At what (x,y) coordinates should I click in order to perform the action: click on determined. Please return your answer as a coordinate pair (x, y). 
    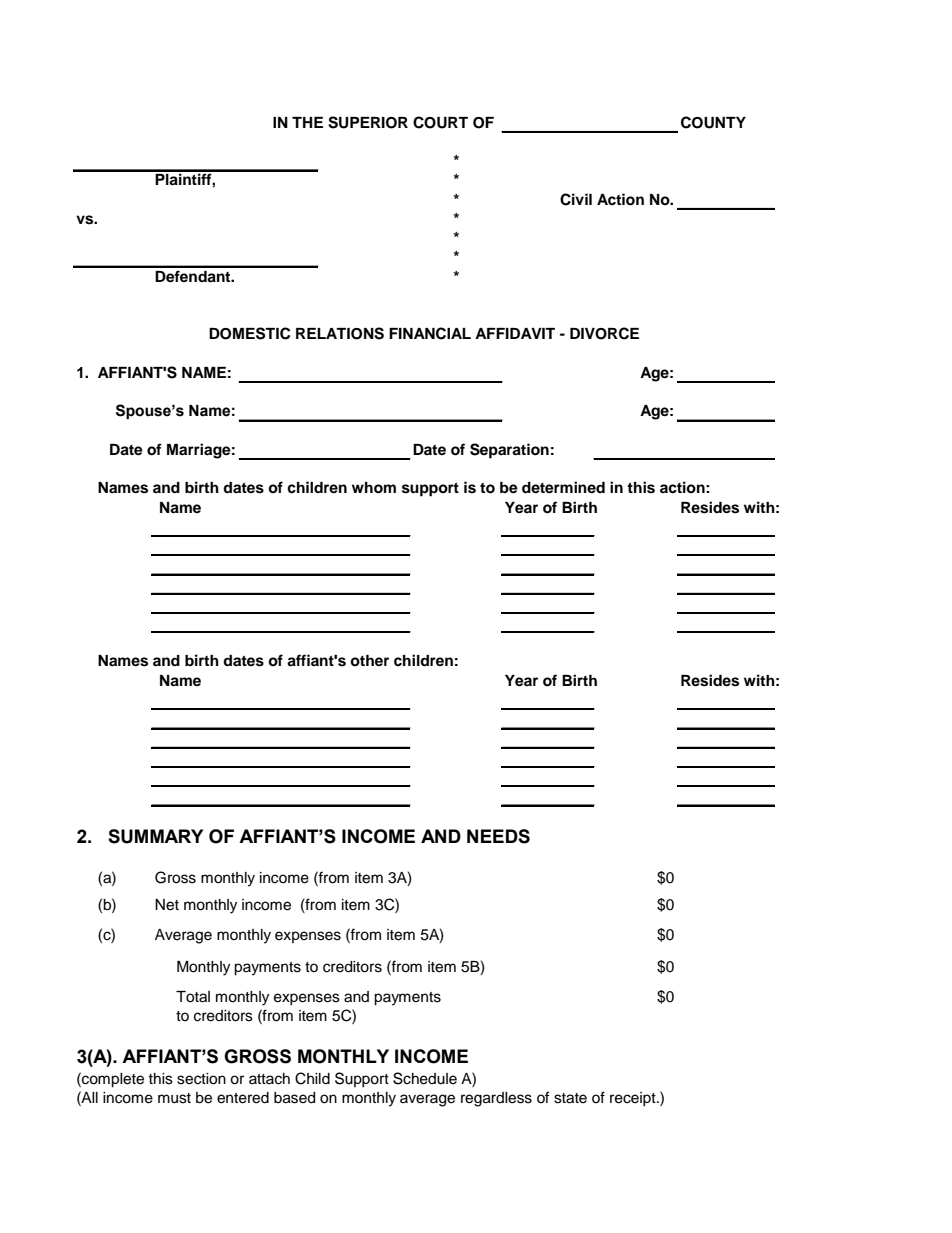
    Looking at the image, I should click on (563, 487).
